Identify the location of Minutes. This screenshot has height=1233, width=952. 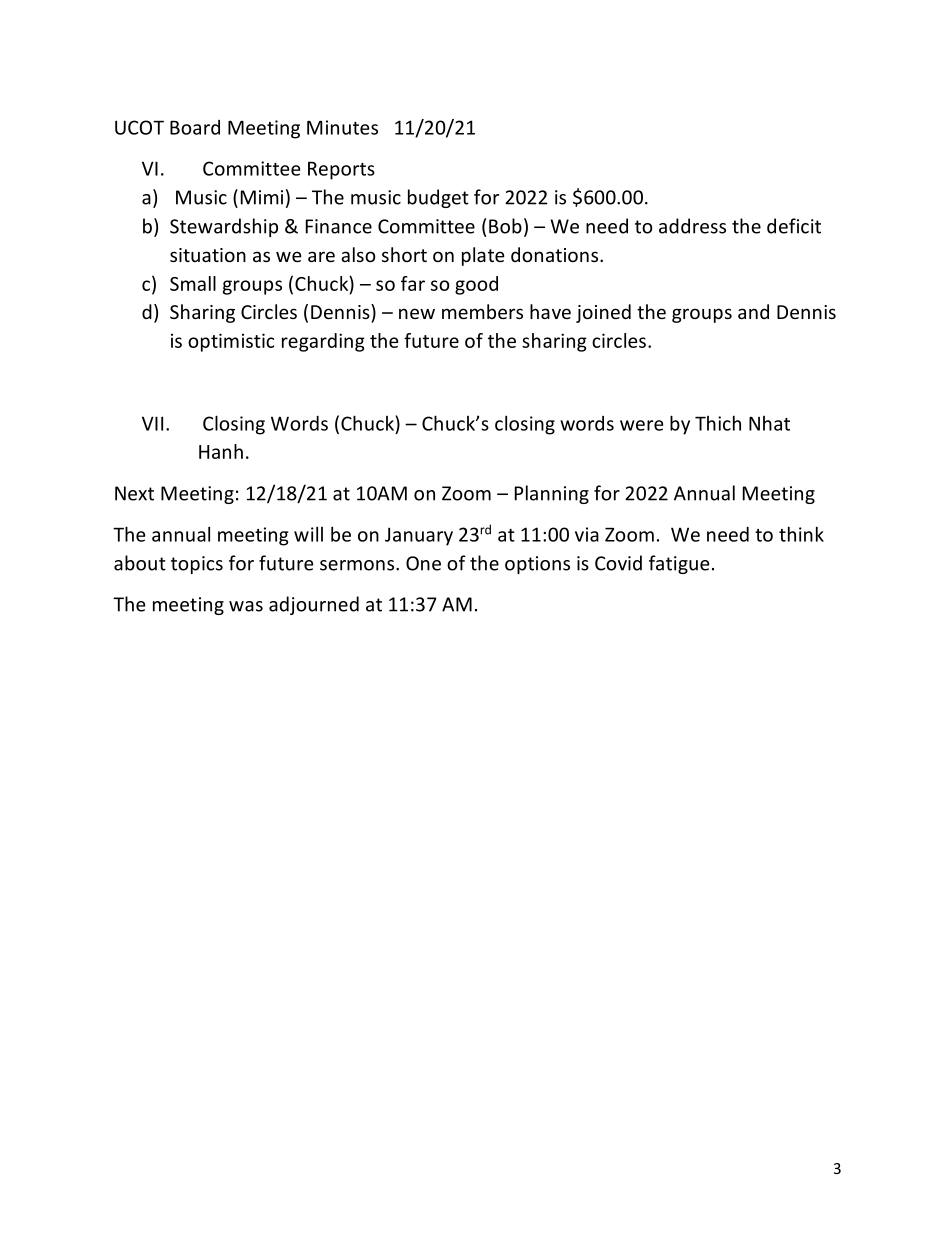
(342, 127).
